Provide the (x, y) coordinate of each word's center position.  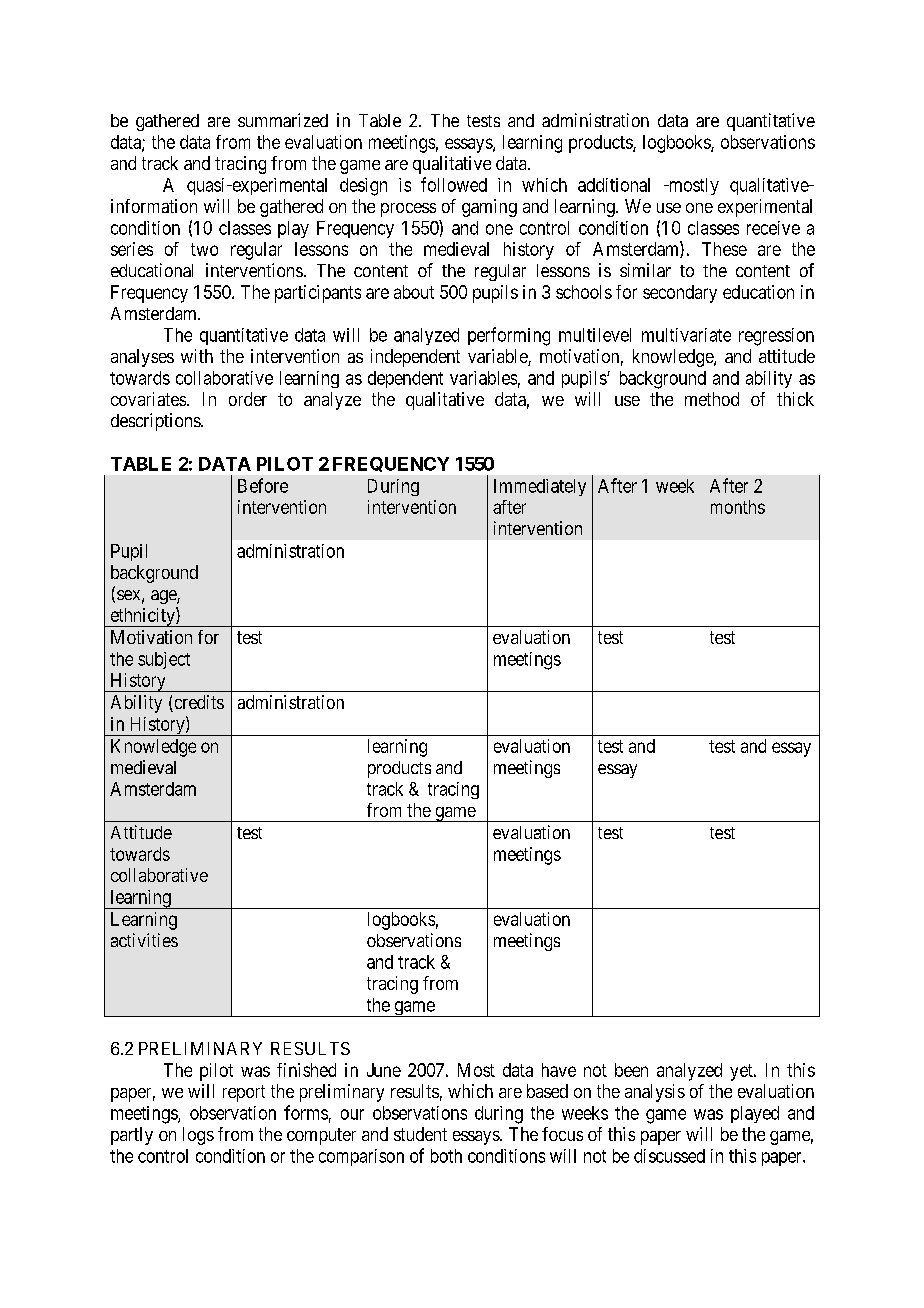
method (712, 399)
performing (509, 336)
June (384, 1070)
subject (164, 660)
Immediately (540, 487)
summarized (283, 120)
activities (144, 940)
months (738, 507)
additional (614, 185)
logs (198, 1136)
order (248, 399)
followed (454, 184)
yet (742, 1072)
